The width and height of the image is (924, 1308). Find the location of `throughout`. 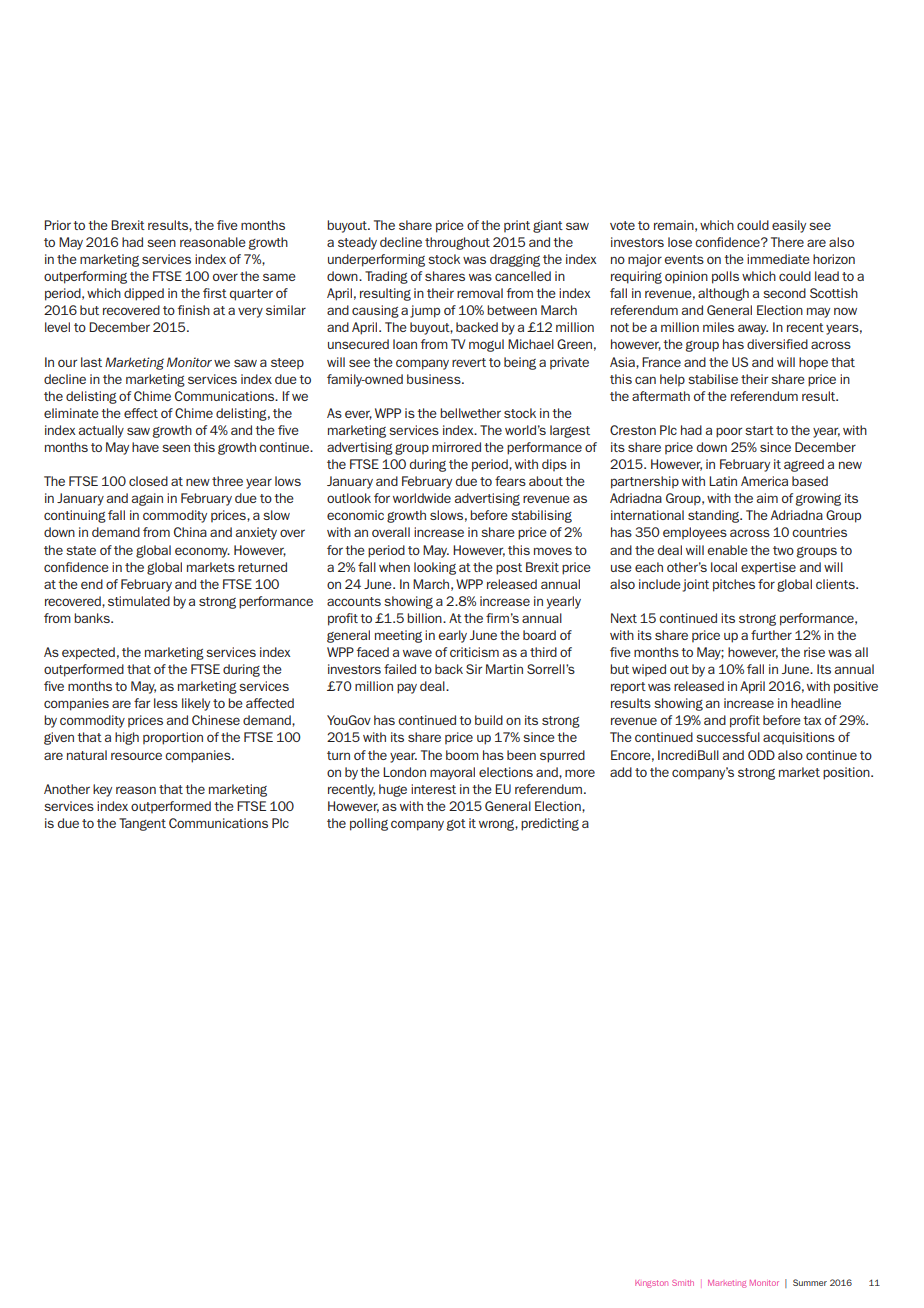

throughout is located at coordinates (457, 243).
